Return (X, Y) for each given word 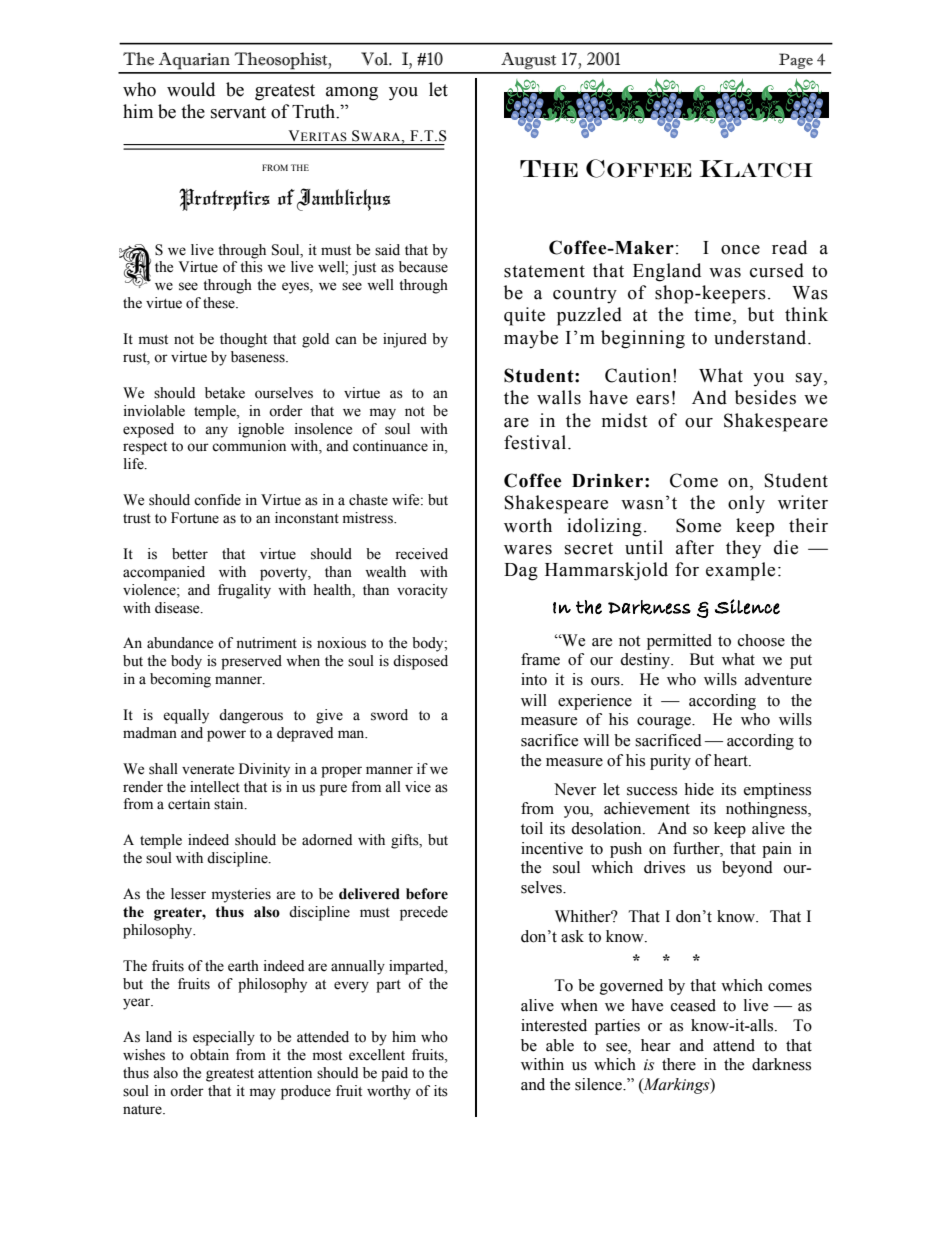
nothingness (767, 810)
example (740, 571)
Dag (521, 572)
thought (243, 340)
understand (761, 337)
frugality (244, 591)
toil (532, 828)
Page (796, 61)
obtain (209, 1055)
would (191, 89)
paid (394, 1074)
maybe (531, 339)
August (528, 61)
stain (230, 804)
